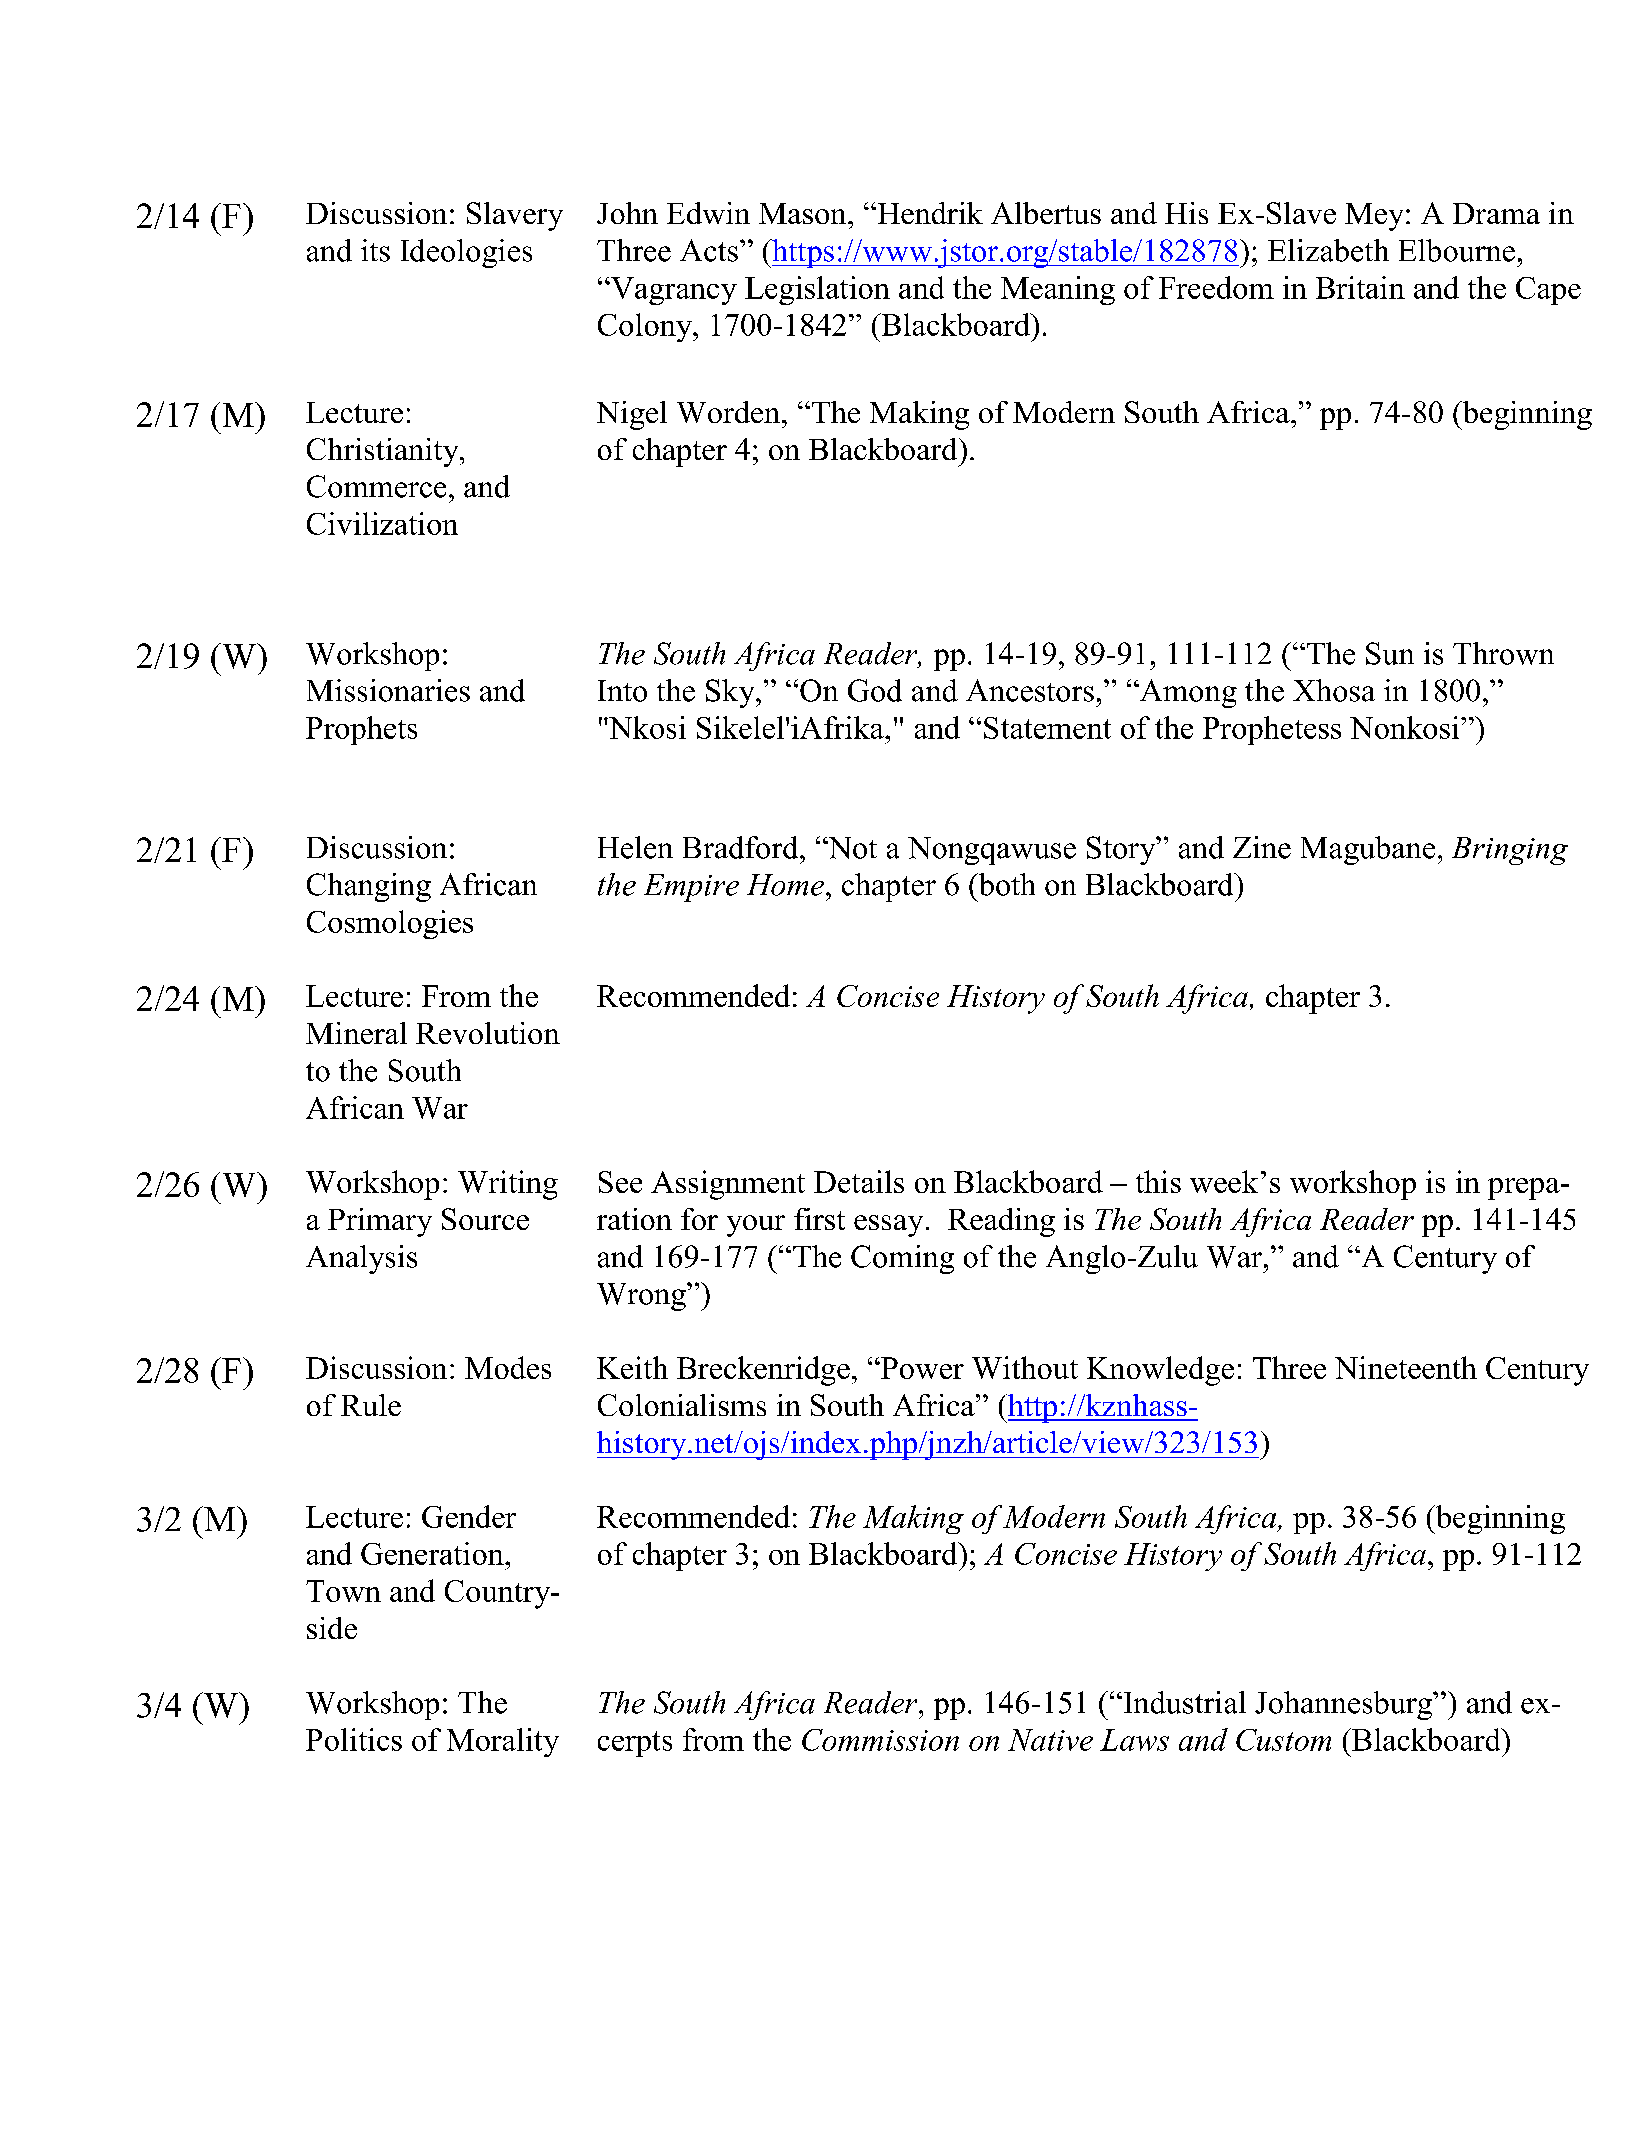 This screenshot has width=1649, height=2134. Describe the element at coordinates (503, 1742) in the screenshot. I see `Morality` at that location.
